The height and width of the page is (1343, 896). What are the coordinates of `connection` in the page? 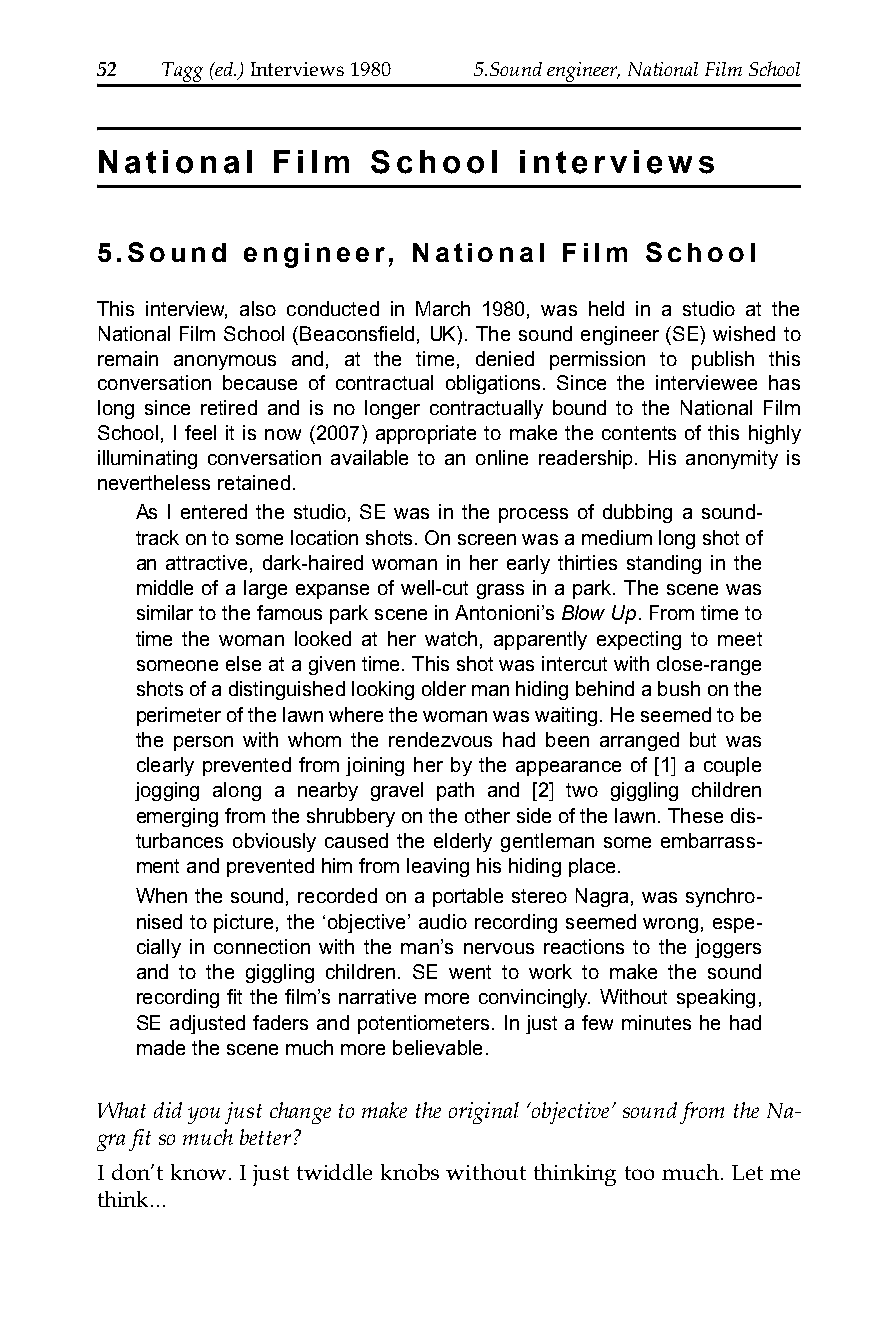 It's located at (262, 946).
